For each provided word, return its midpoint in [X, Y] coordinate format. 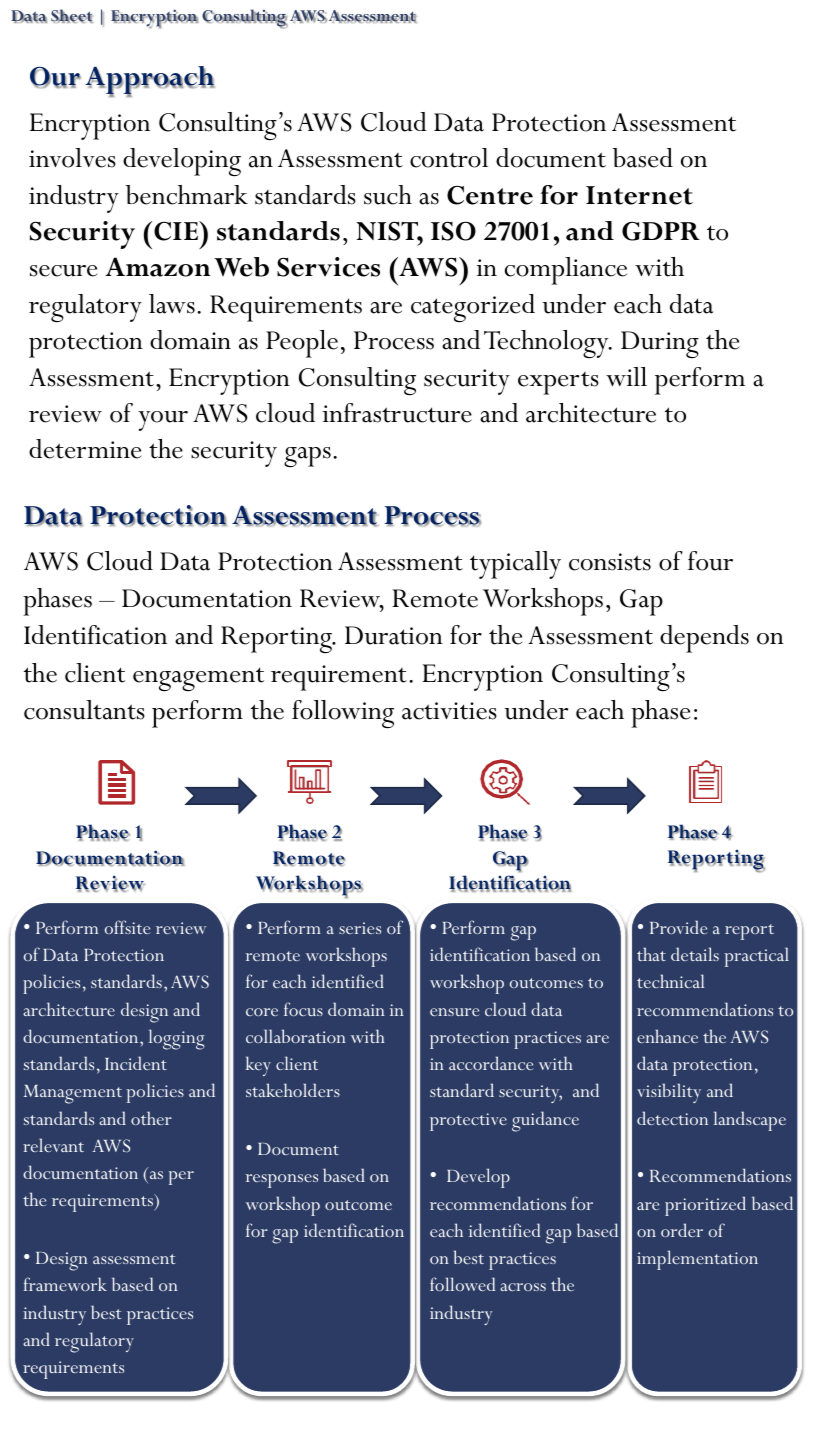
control [449, 158]
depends [704, 639]
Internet [639, 195]
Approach [150, 81]
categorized [473, 308]
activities [449, 711]
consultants [84, 710]
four [710, 561]
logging [177, 1039]
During [660, 345]
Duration [394, 635]
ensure [454, 1012]
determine [85, 449]
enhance [667, 1036]
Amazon [157, 267]
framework [65, 1284]
